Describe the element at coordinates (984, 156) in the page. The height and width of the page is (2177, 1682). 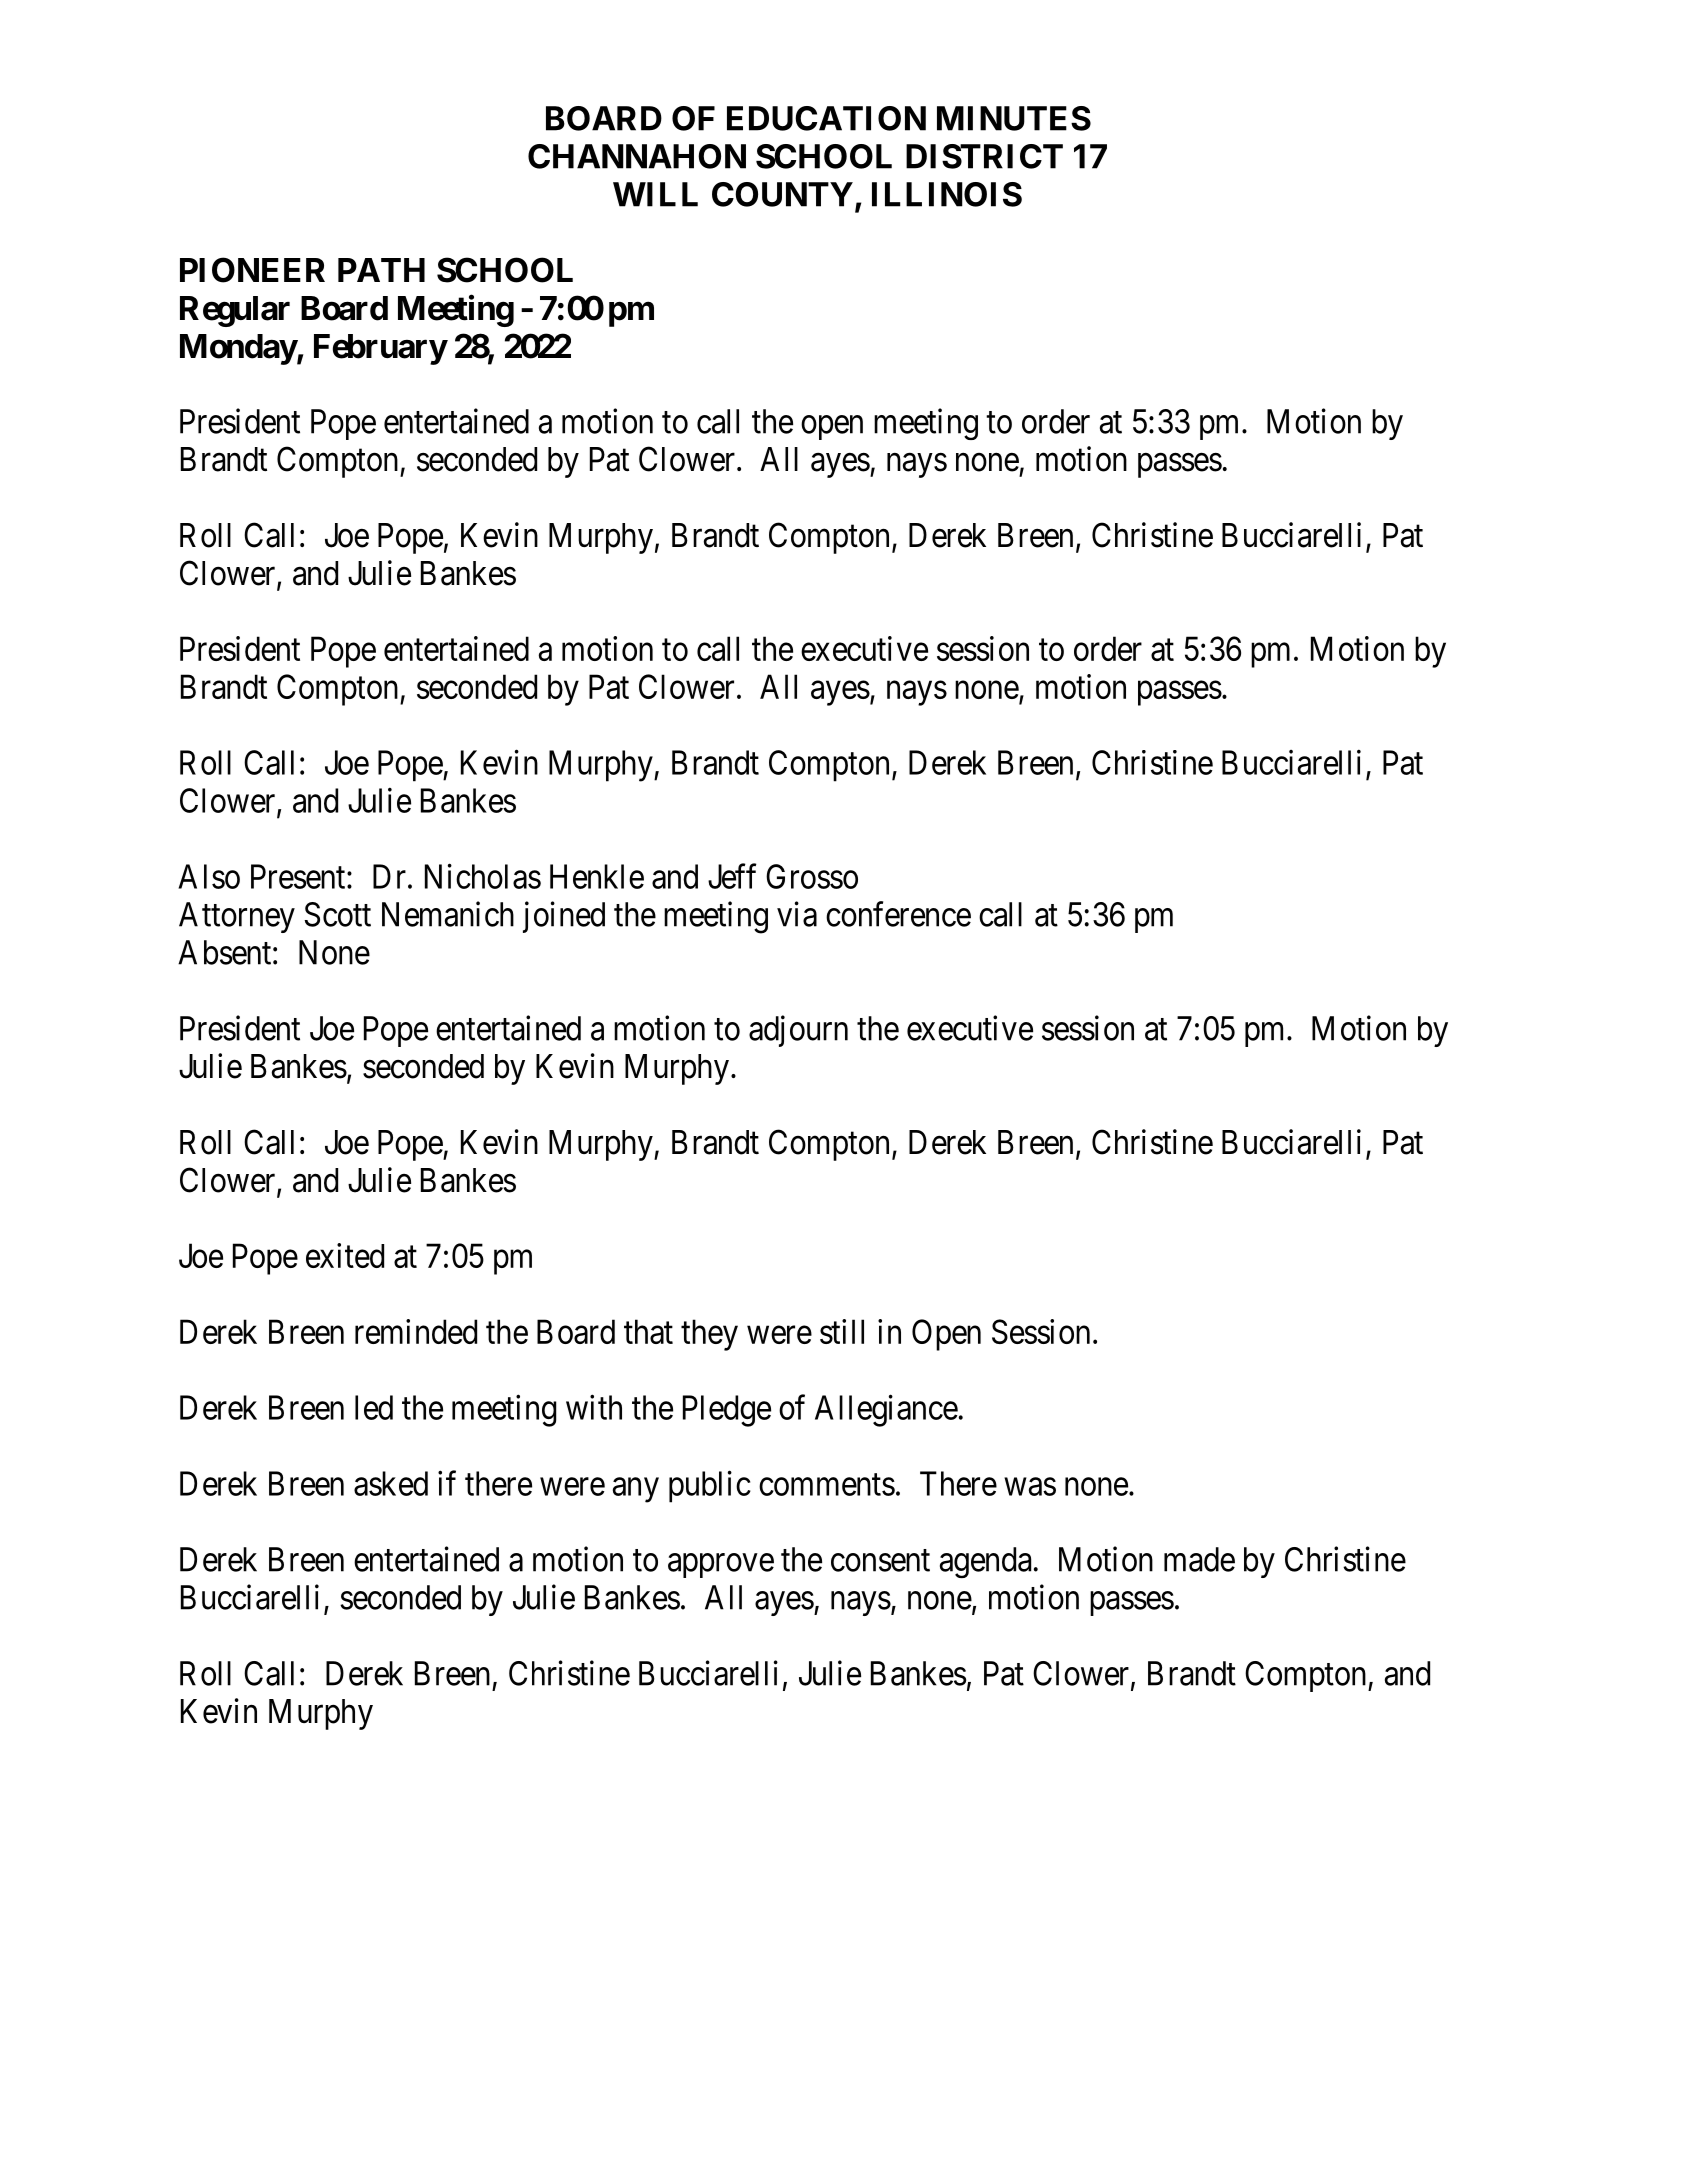
I see `DISTRICT` at that location.
